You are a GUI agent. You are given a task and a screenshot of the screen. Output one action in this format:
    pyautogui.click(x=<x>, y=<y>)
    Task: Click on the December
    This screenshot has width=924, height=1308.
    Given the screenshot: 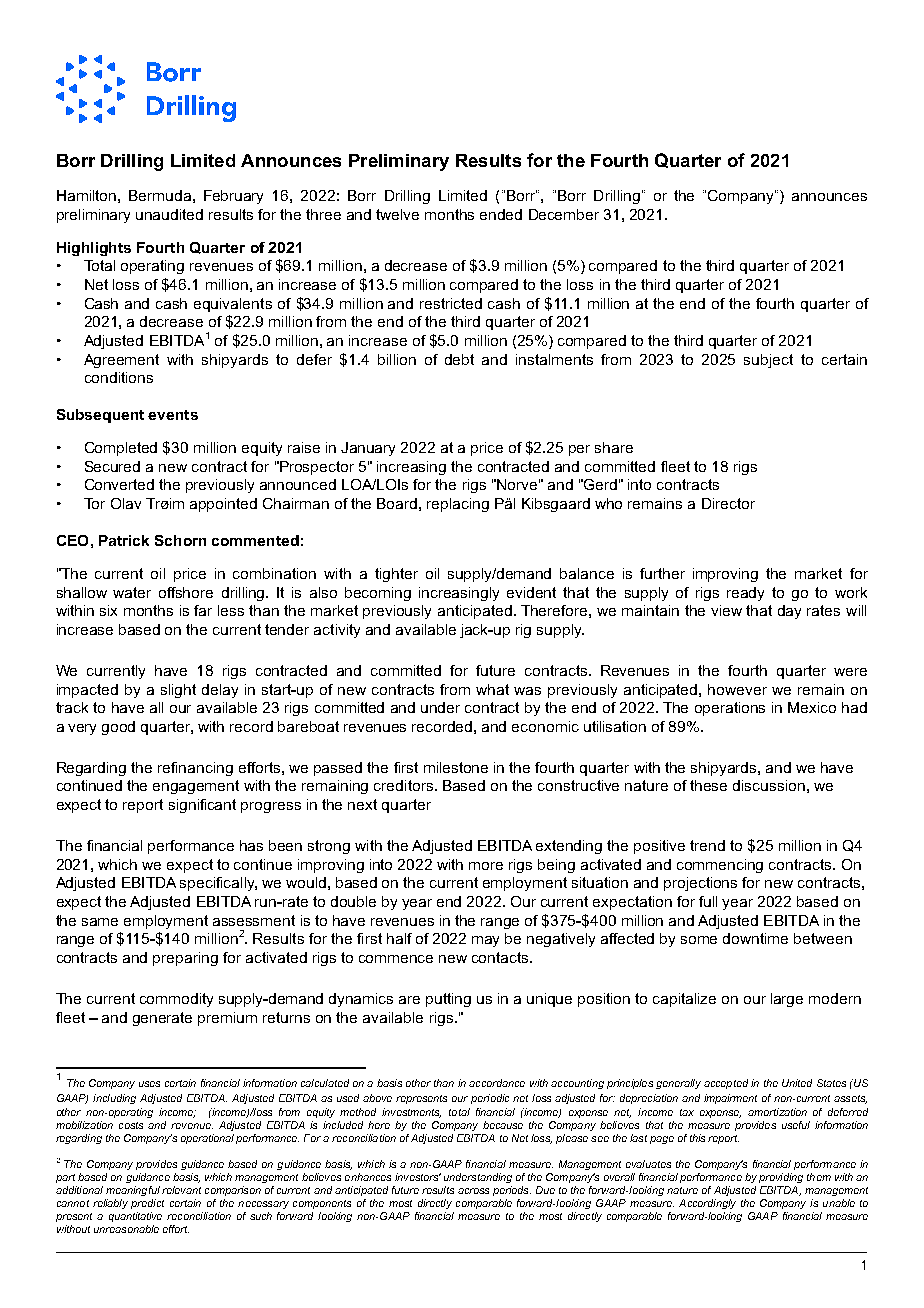 What is the action you would take?
    pyautogui.click(x=564, y=214)
